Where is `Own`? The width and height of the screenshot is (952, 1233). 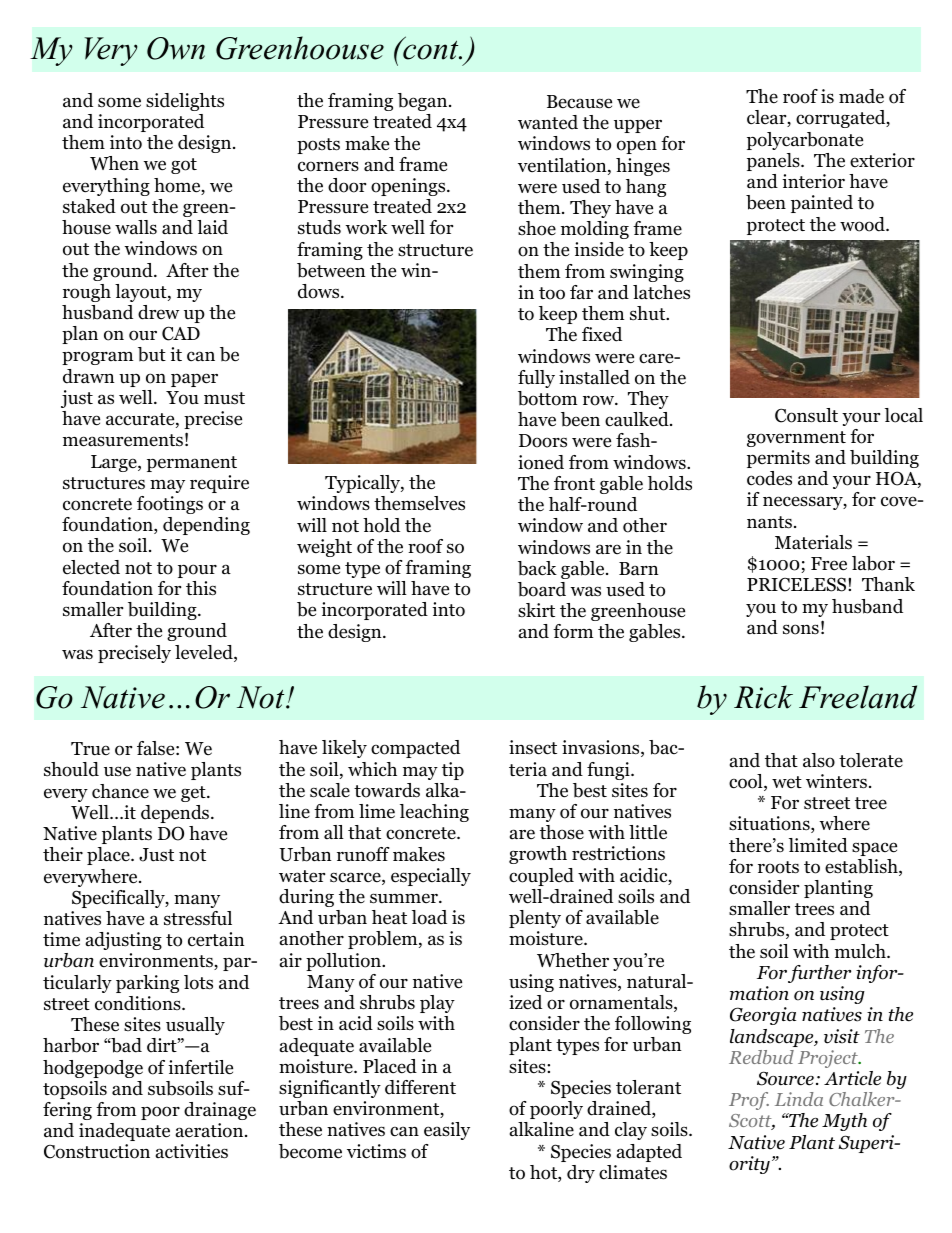 Own is located at coordinates (176, 48).
